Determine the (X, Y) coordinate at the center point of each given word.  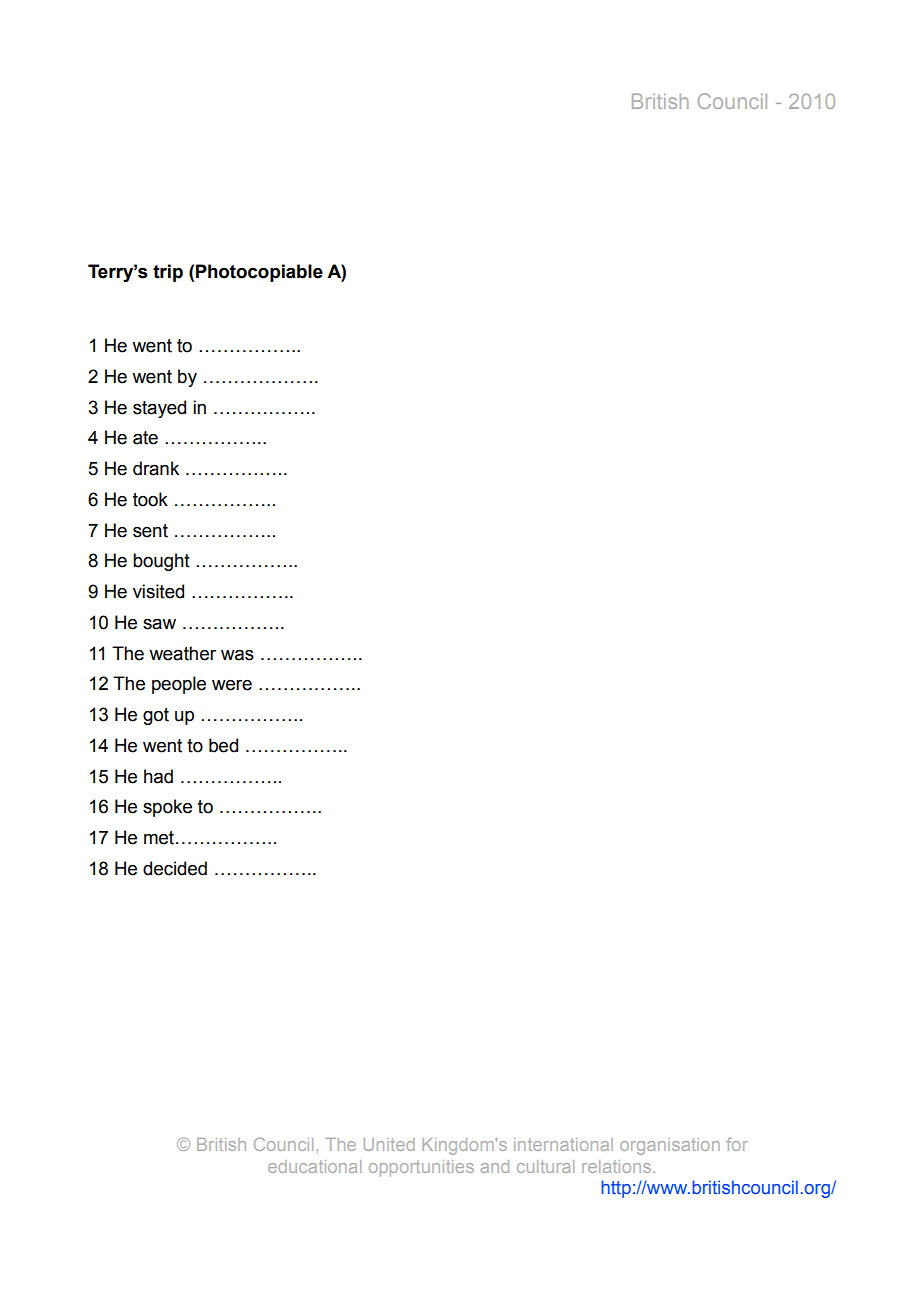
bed (223, 745)
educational (314, 1166)
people (179, 685)
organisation (670, 1146)
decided (175, 868)
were (232, 685)
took (150, 499)
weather (182, 653)
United (389, 1144)
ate (145, 438)
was (237, 655)
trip (168, 273)
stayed (159, 409)
